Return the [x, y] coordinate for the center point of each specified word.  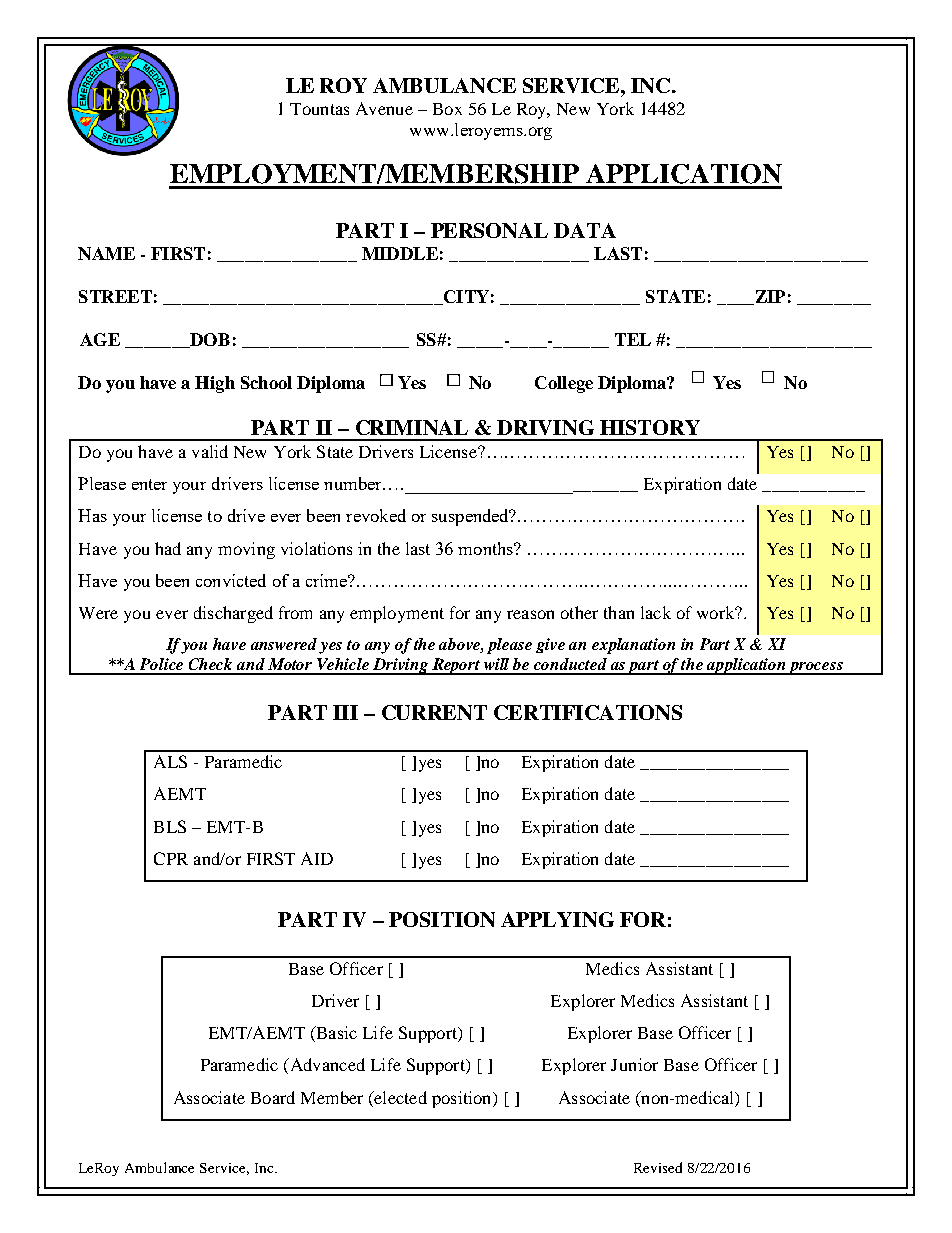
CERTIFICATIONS [588, 712]
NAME [106, 253]
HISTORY [650, 427]
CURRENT [434, 712]
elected [399, 1097]
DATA [585, 230]
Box [447, 109]
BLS [170, 826]
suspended [471, 517]
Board [273, 1097]
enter [149, 484]
